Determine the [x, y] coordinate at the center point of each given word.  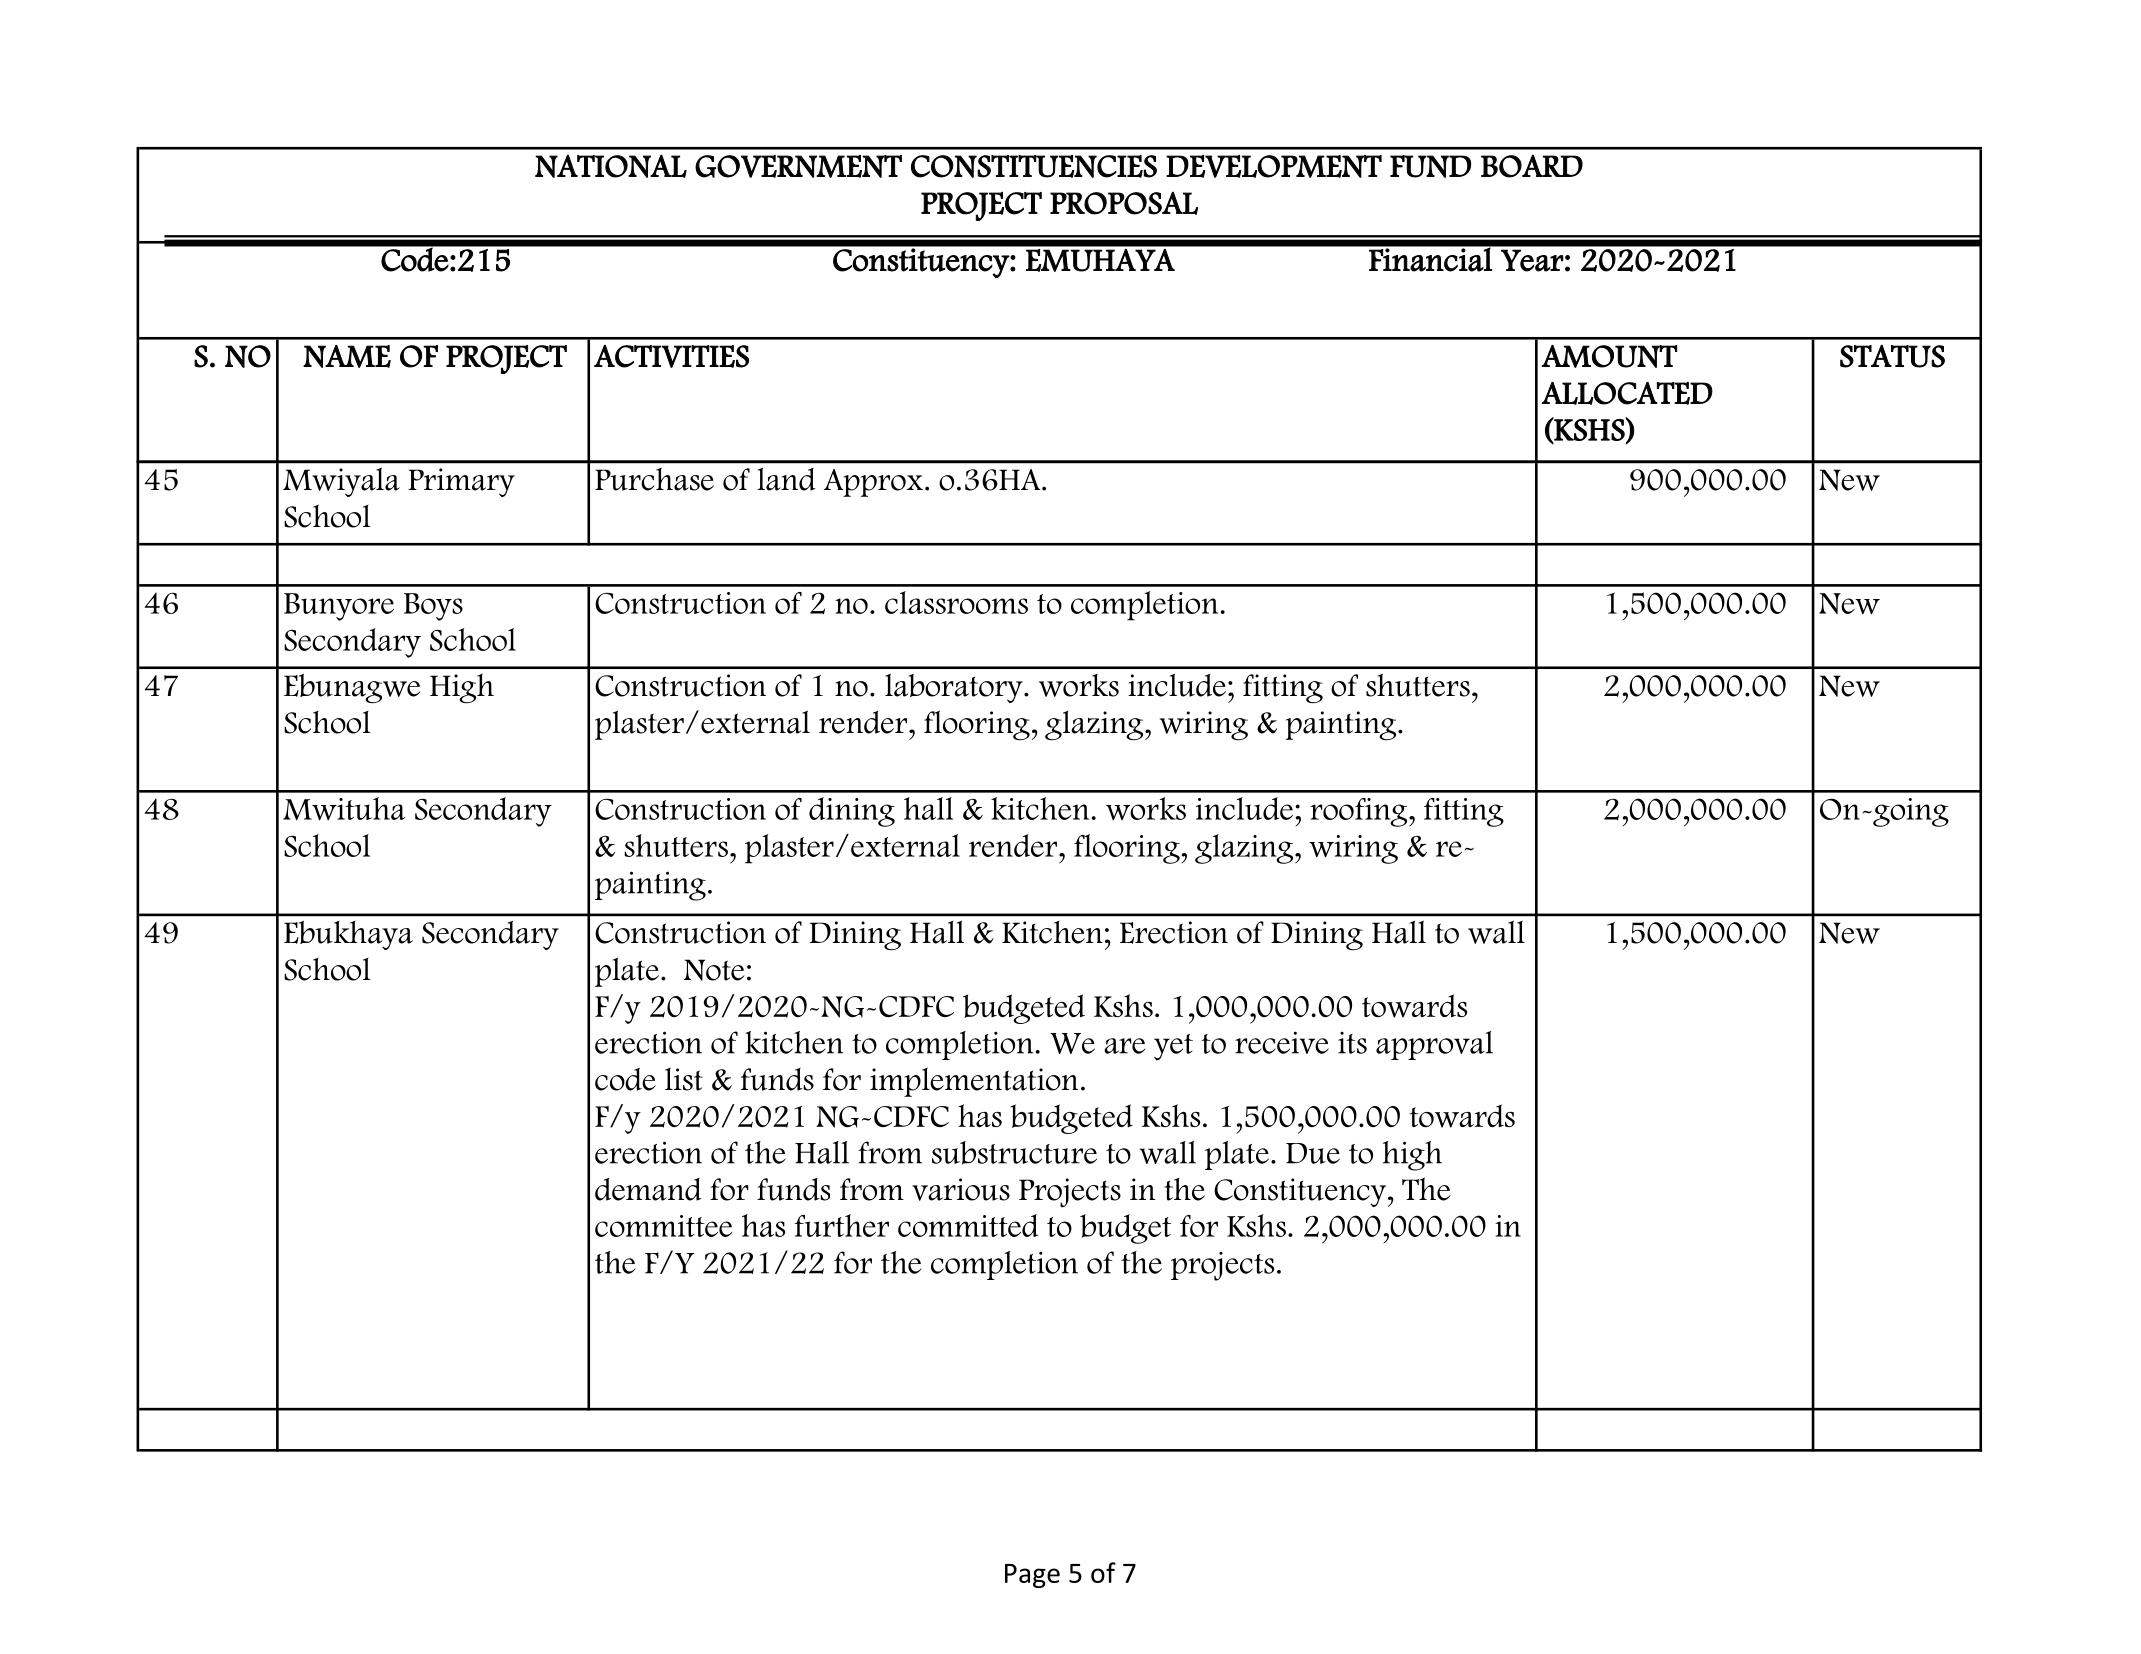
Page [1032, 1576]
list [684, 1079]
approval [1434, 1045]
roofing [1360, 812]
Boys [433, 607]
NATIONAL [611, 166]
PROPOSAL [1124, 203]
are [1124, 1046]
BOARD [1532, 166]
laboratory [955, 688]
